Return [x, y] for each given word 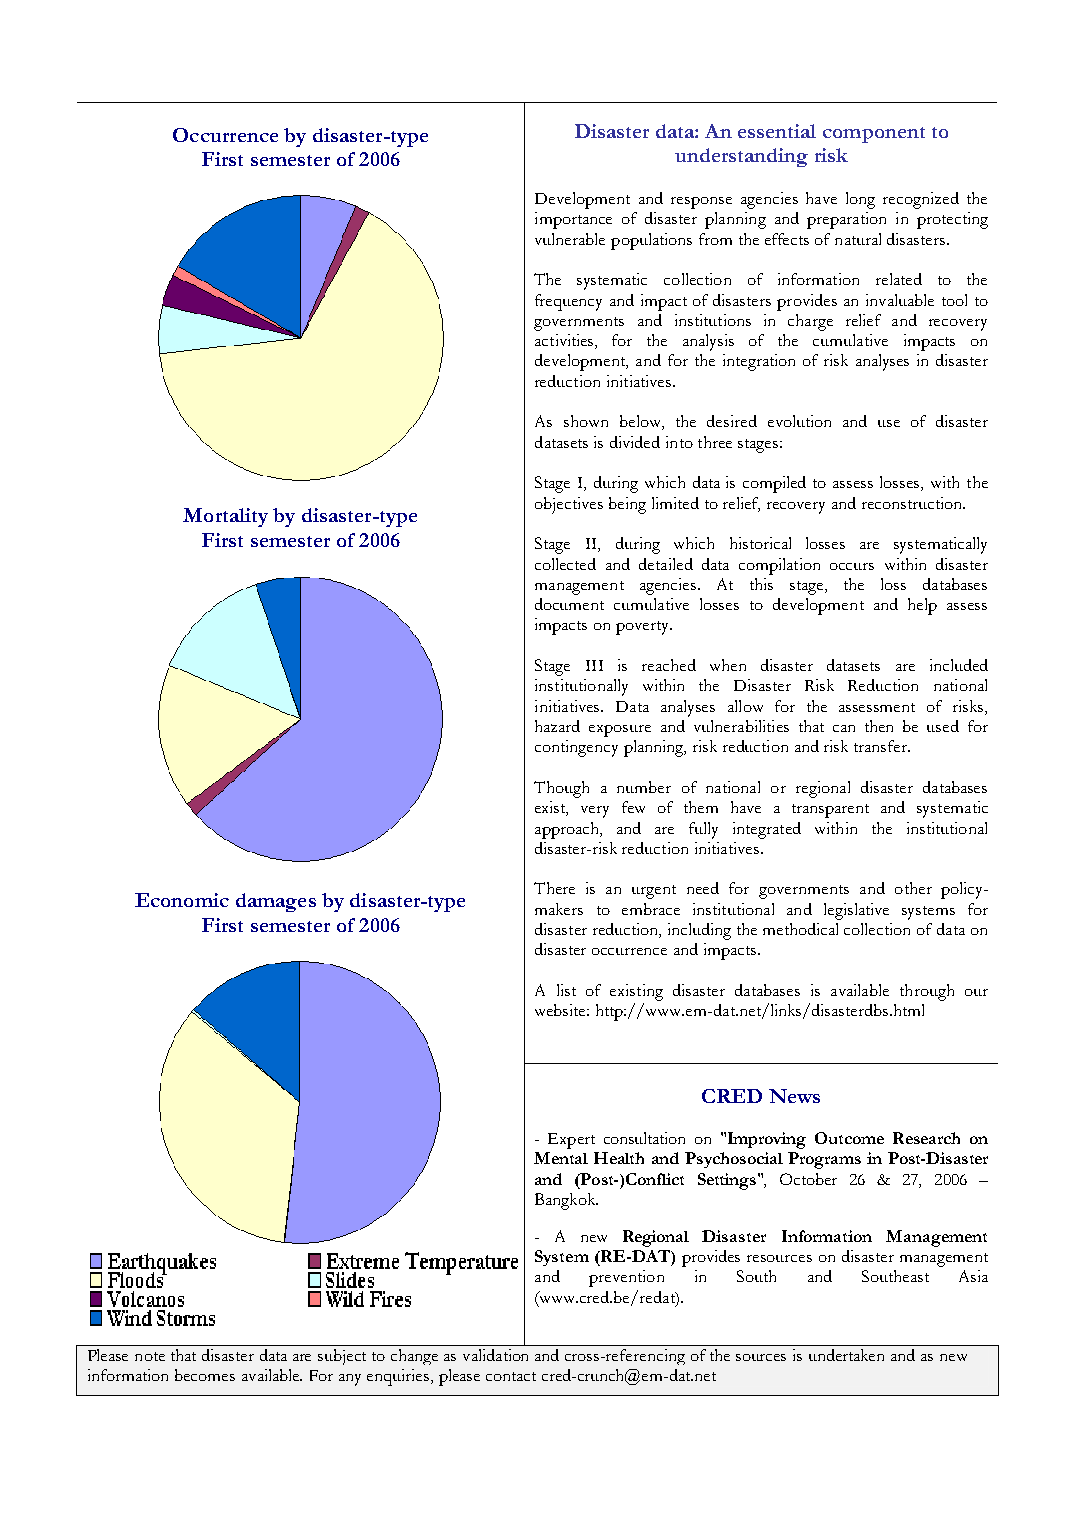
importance [573, 220]
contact [511, 1376]
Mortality [225, 517]
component [874, 135]
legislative [856, 911]
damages [276, 902]
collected [565, 564]
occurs [852, 566]
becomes [205, 1375]
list [566, 990]
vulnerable [570, 239]
